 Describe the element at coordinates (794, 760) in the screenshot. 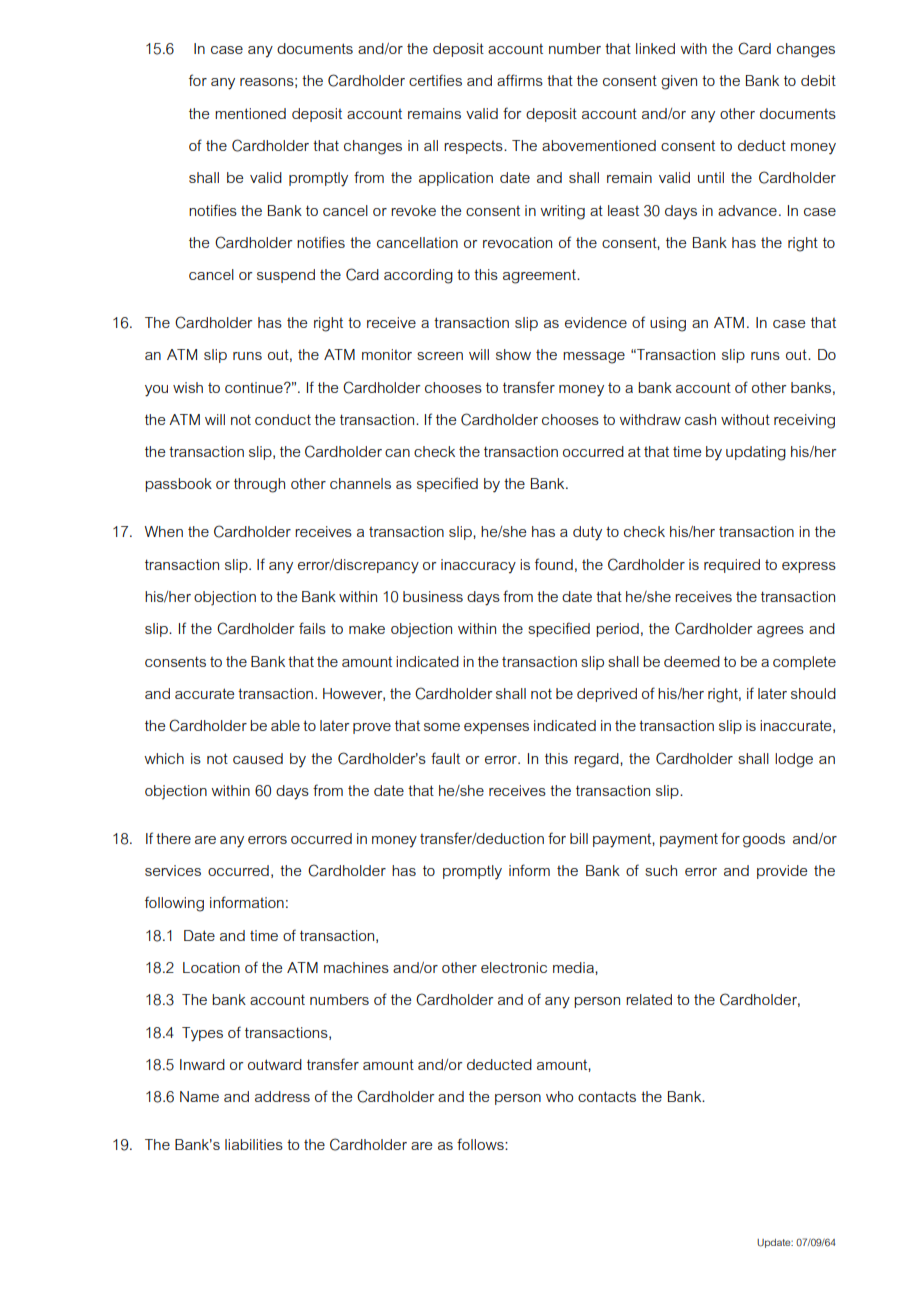

I see `lodge` at that location.
